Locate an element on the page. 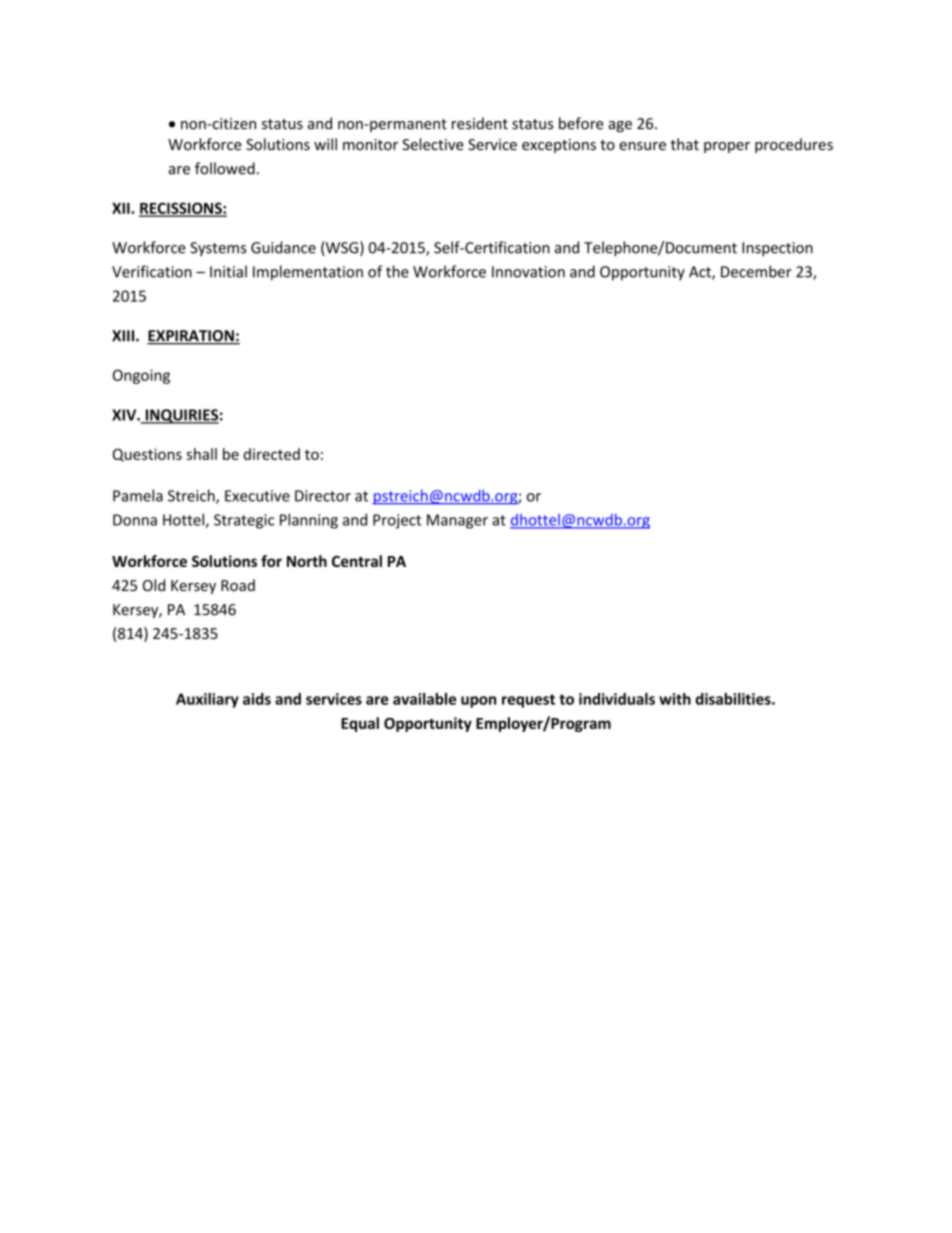  followed is located at coordinates (225, 168).
